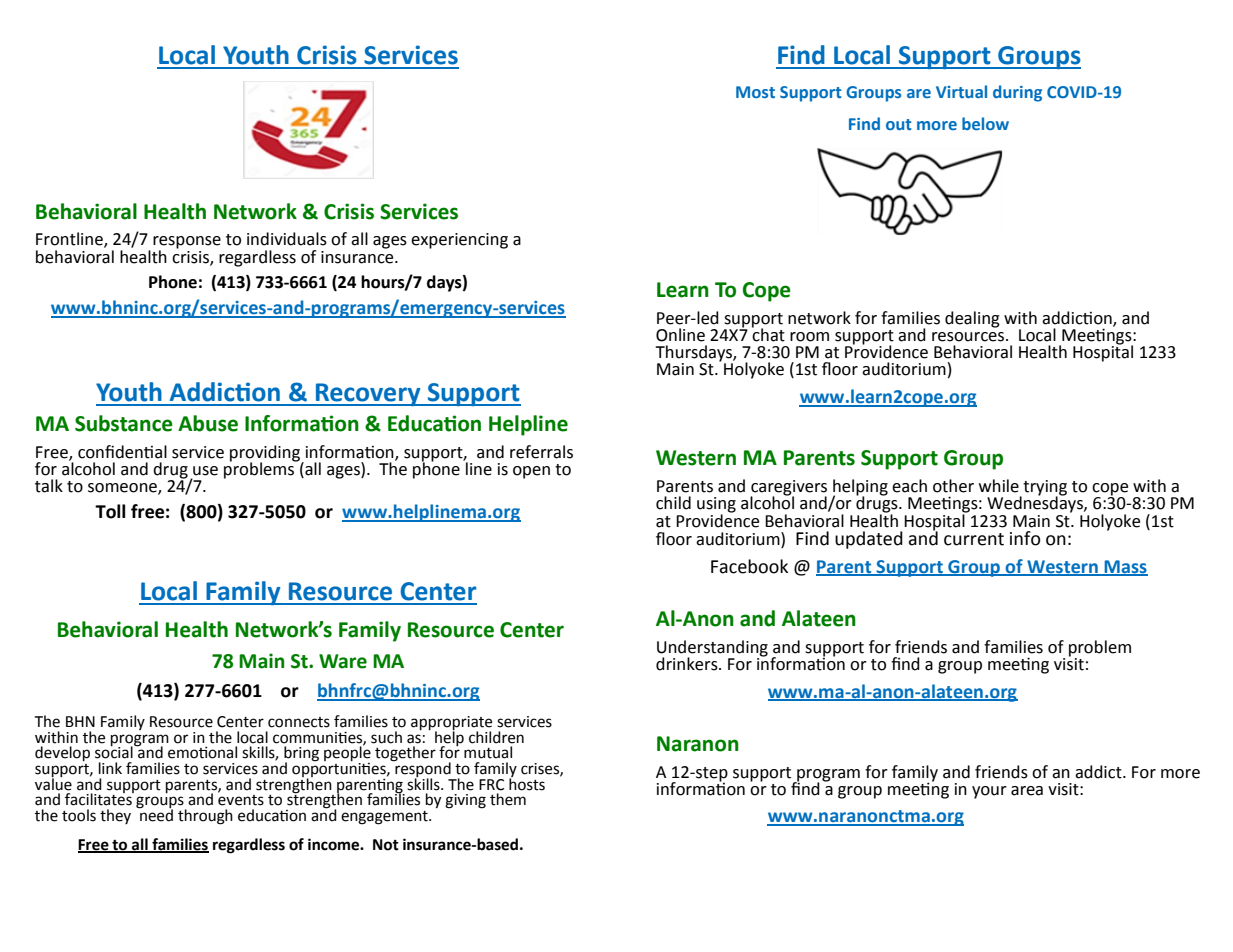 Image resolution: width=1233 pixels, height=952 pixels. Describe the element at coordinates (985, 123) in the screenshot. I see `below` at that location.
